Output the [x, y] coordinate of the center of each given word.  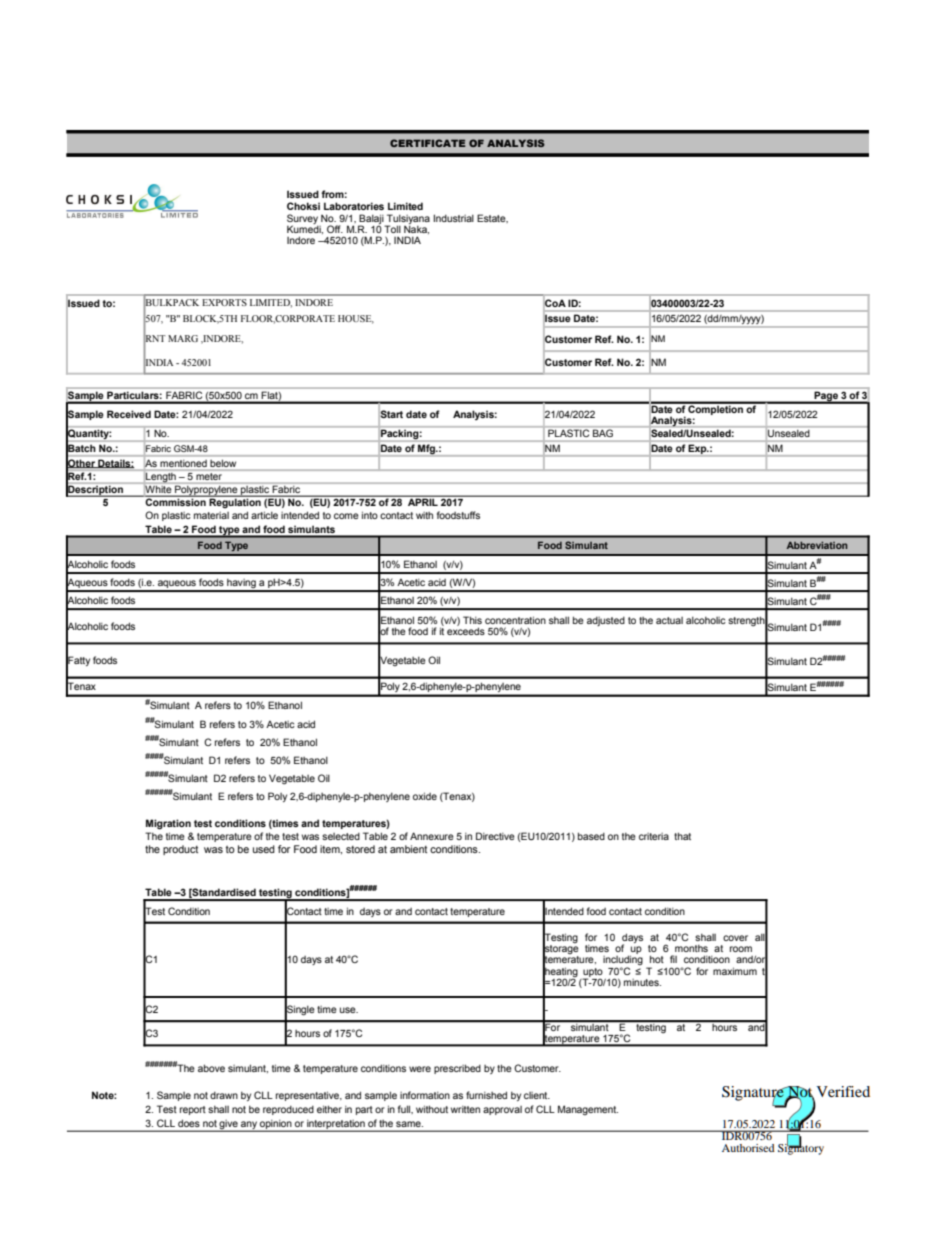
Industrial [454, 218]
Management [588, 1110]
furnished [486, 1095]
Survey [302, 220]
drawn [224, 1095]
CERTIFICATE [428, 143]
